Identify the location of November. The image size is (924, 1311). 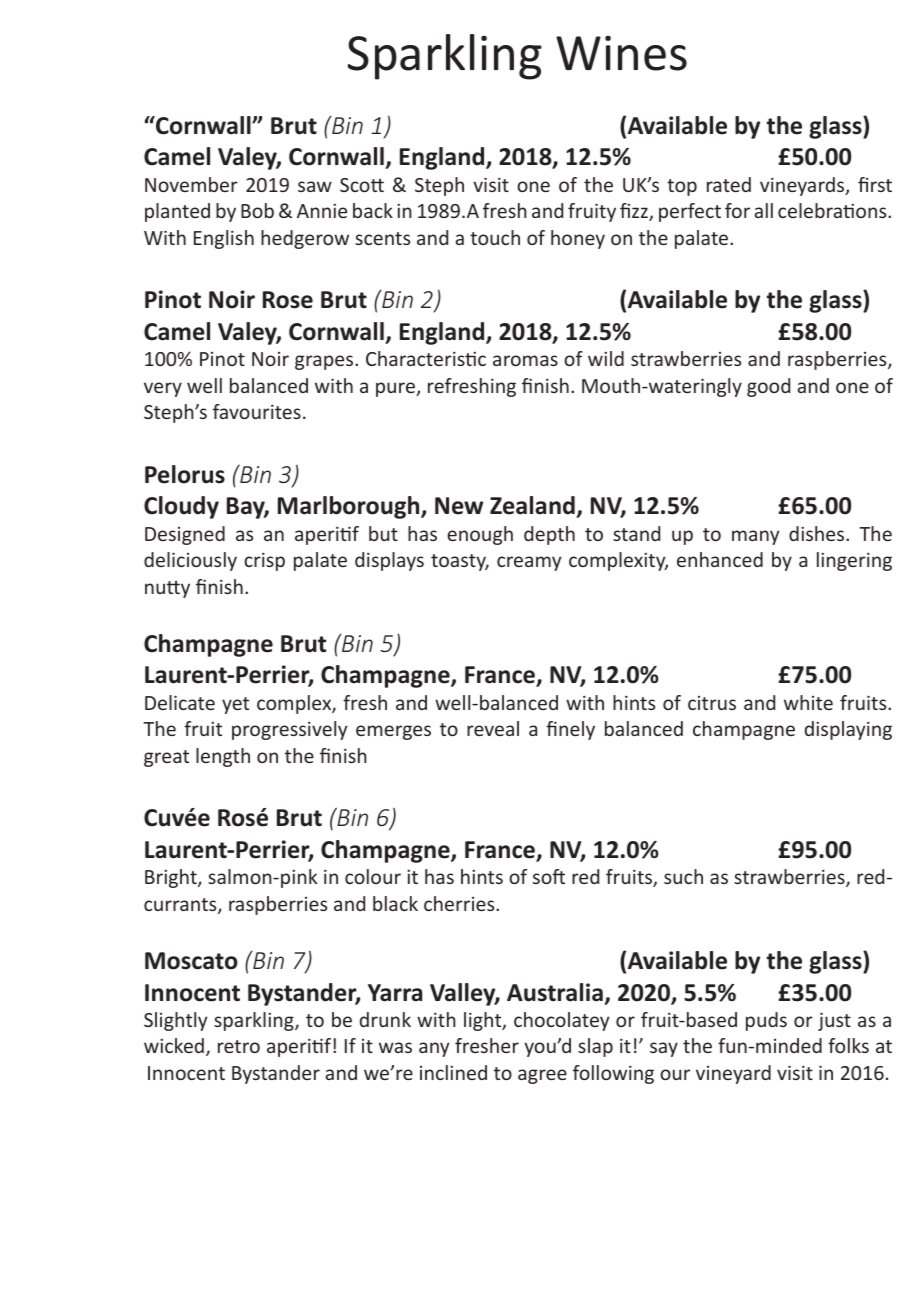
(191, 184).
